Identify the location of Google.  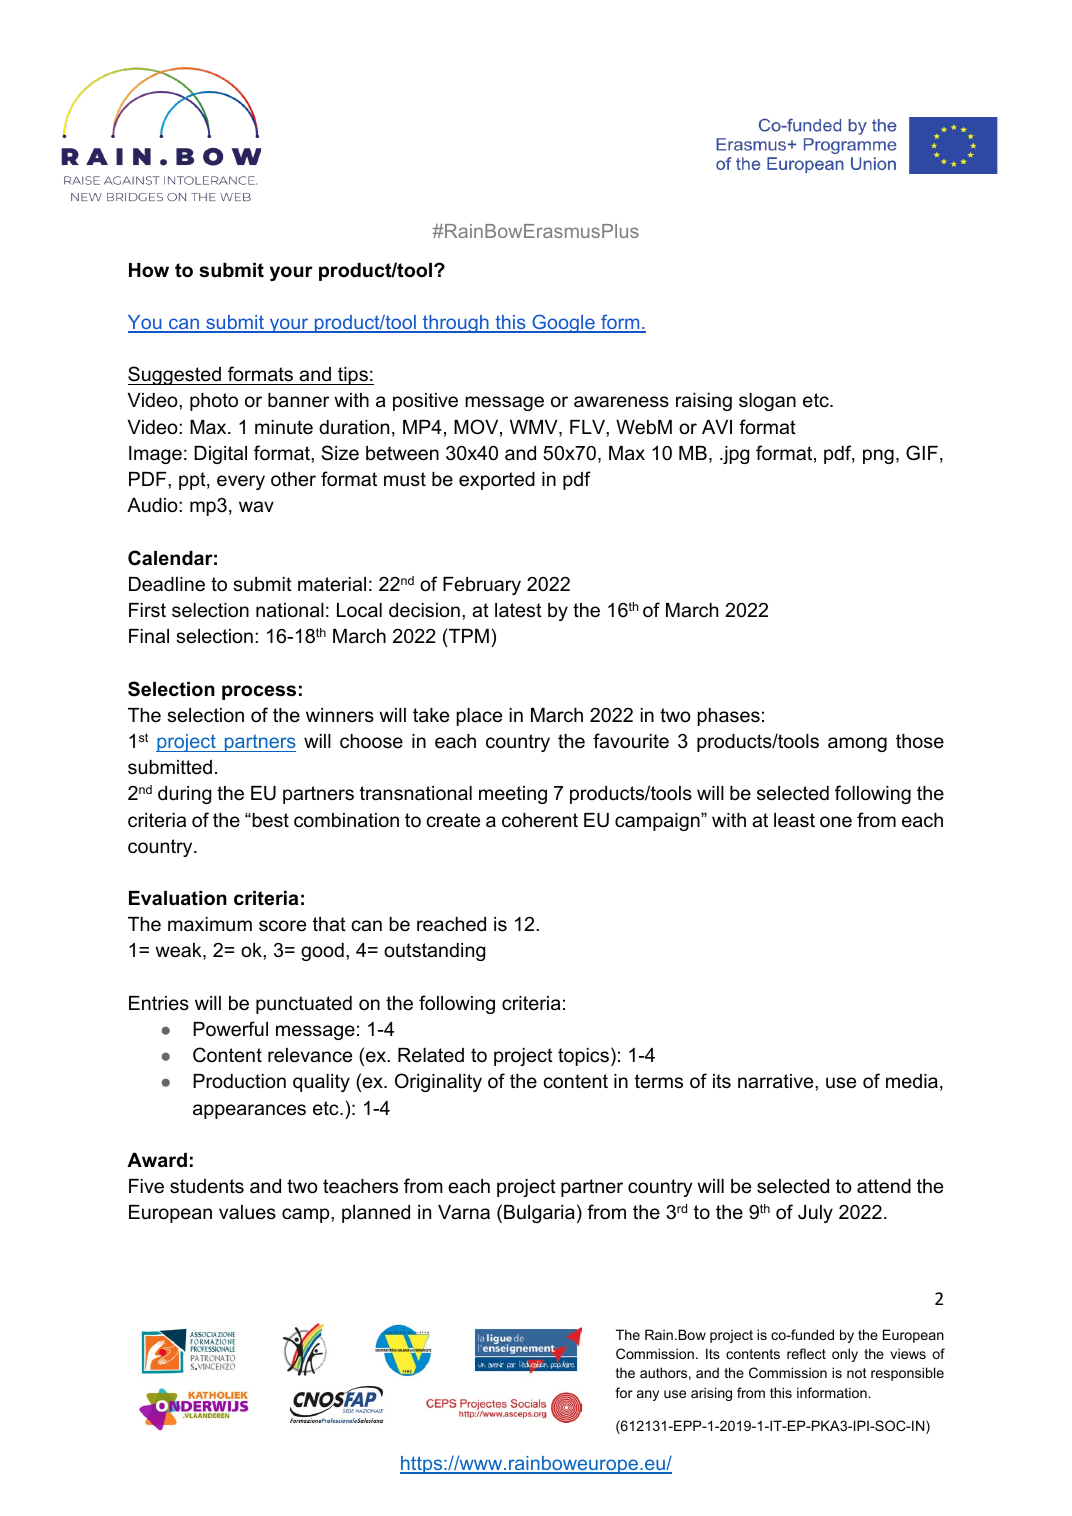
(563, 323).
